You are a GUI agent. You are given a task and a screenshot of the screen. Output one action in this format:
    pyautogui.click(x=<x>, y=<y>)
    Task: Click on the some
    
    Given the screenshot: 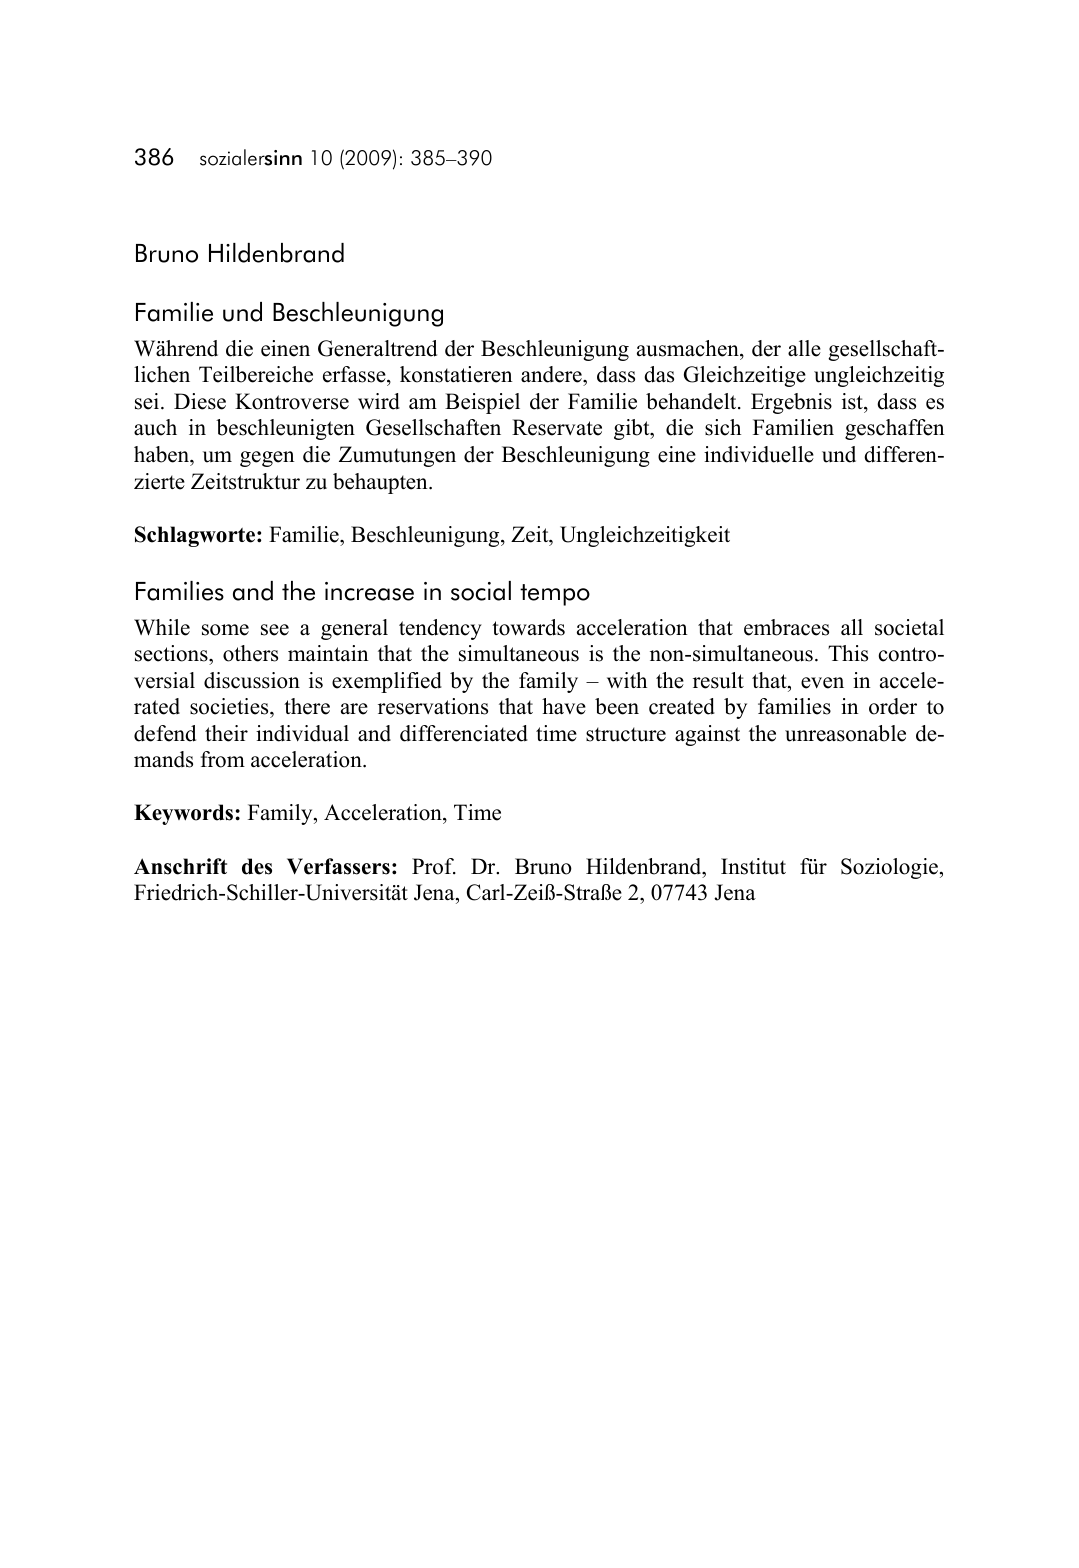 What is the action you would take?
    pyautogui.click(x=225, y=630)
